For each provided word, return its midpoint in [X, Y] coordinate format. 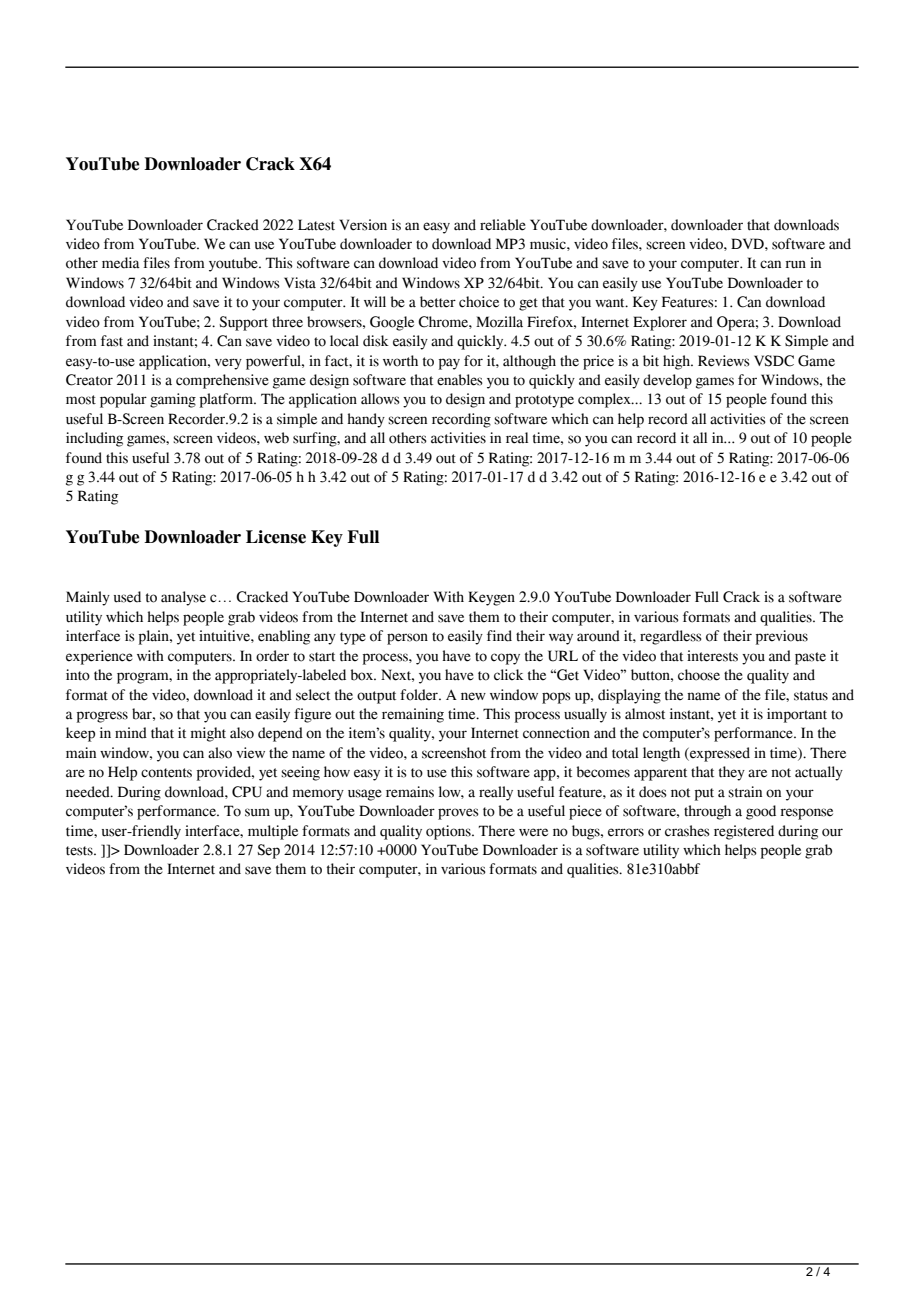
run [795, 264]
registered [744, 832]
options [449, 832]
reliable [503, 225]
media [121, 263]
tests [80, 851]
